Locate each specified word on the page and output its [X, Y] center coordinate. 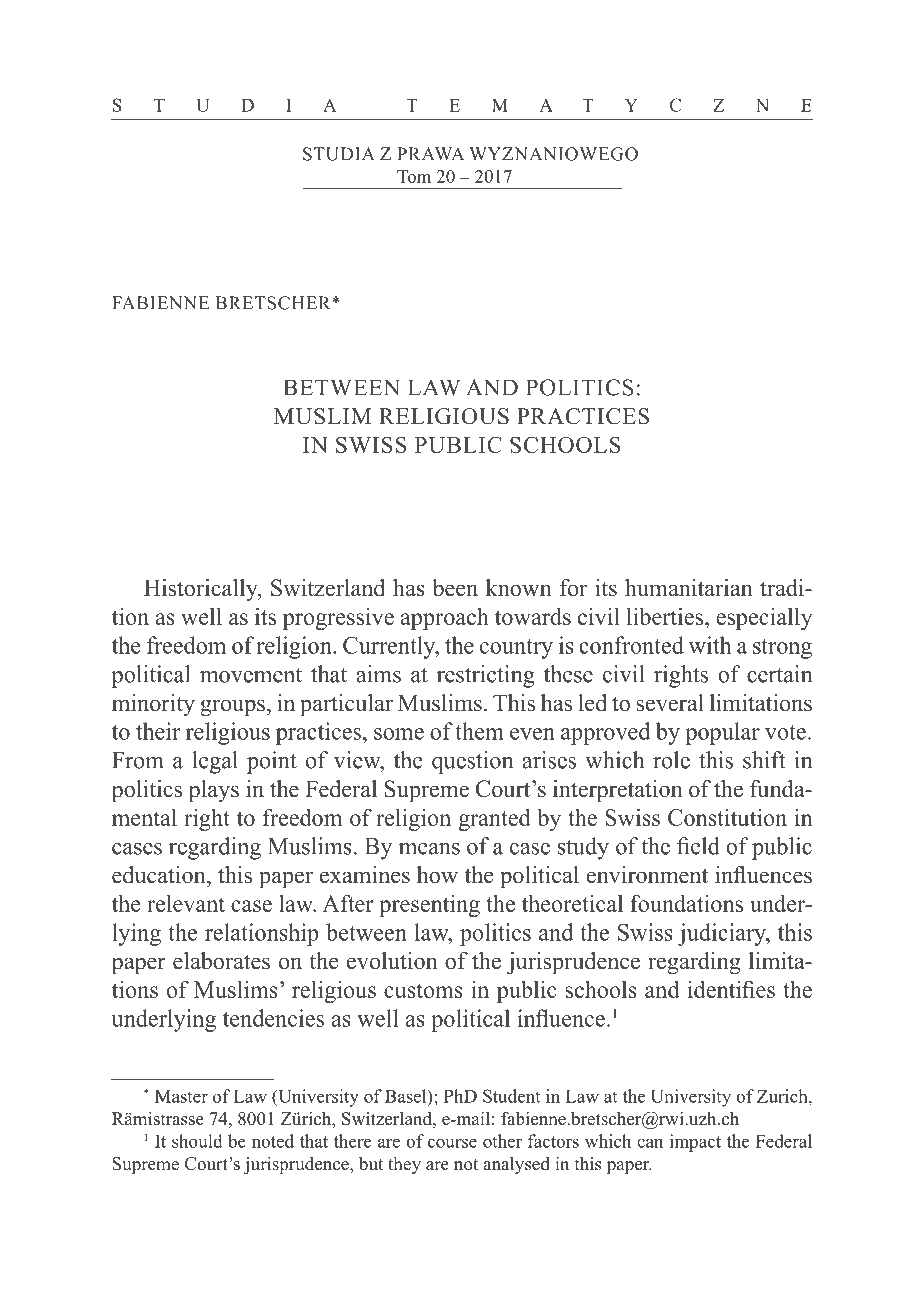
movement [251, 675]
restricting [486, 676]
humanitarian [689, 588]
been [455, 588]
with [710, 645]
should [197, 1141]
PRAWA [430, 154]
